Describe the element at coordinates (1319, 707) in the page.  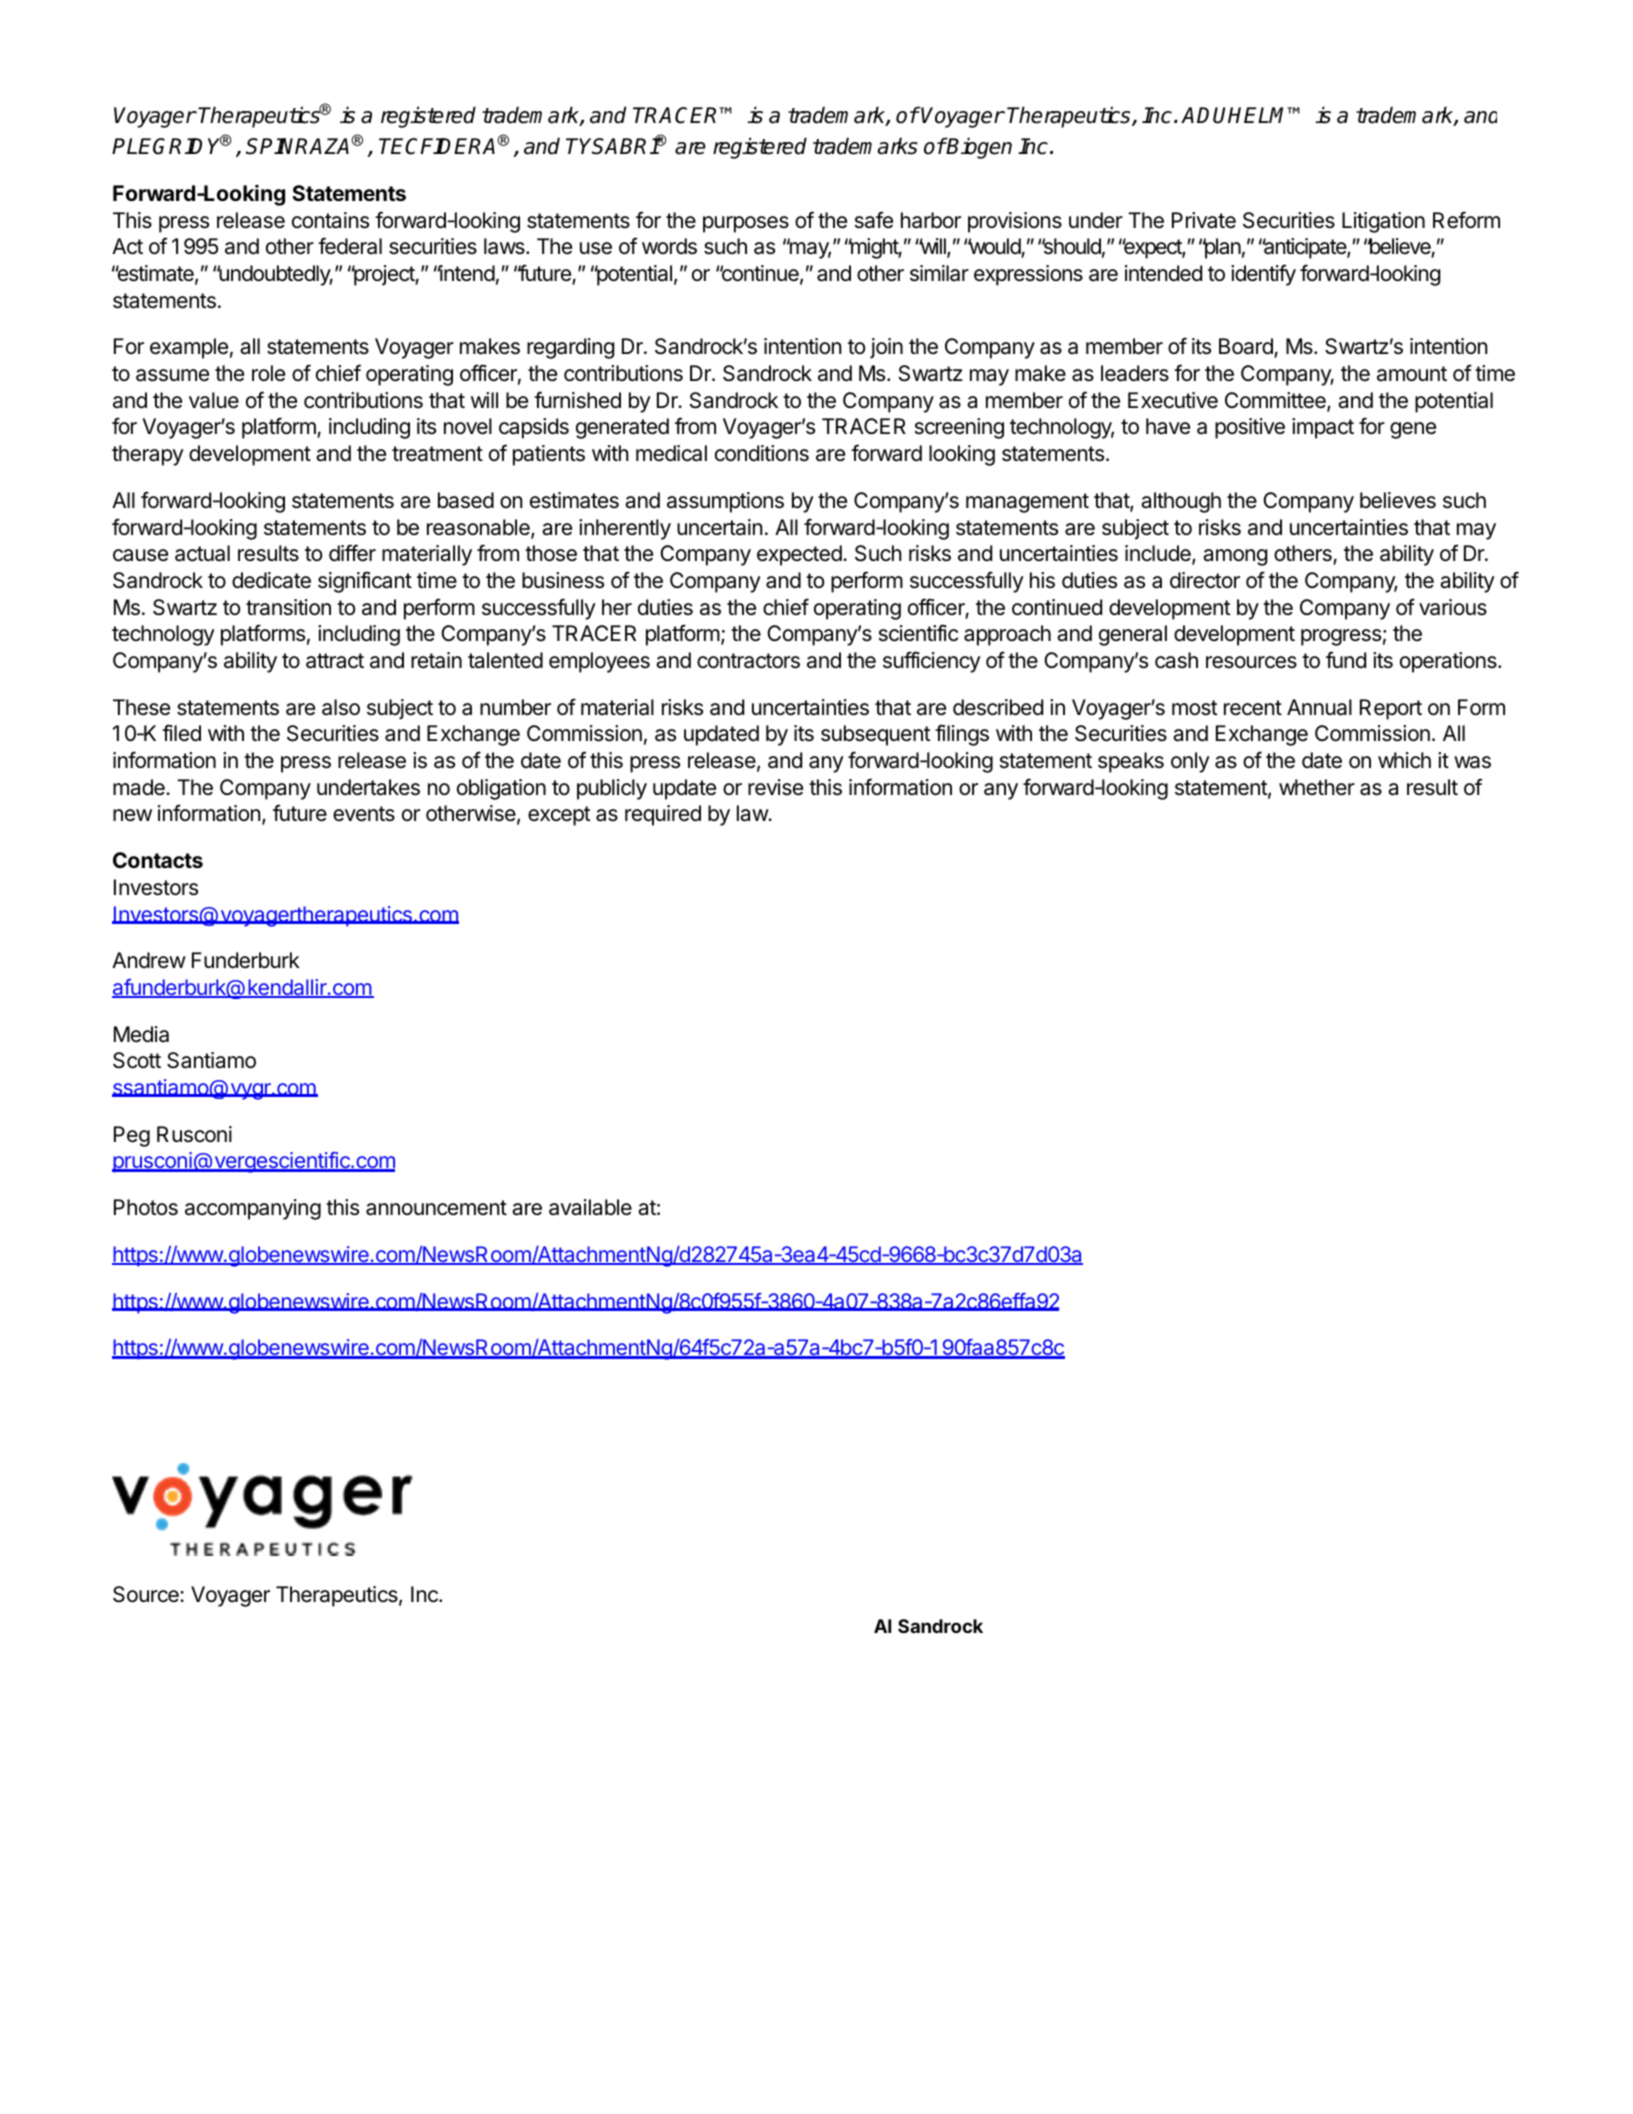
I see `Annual` at that location.
